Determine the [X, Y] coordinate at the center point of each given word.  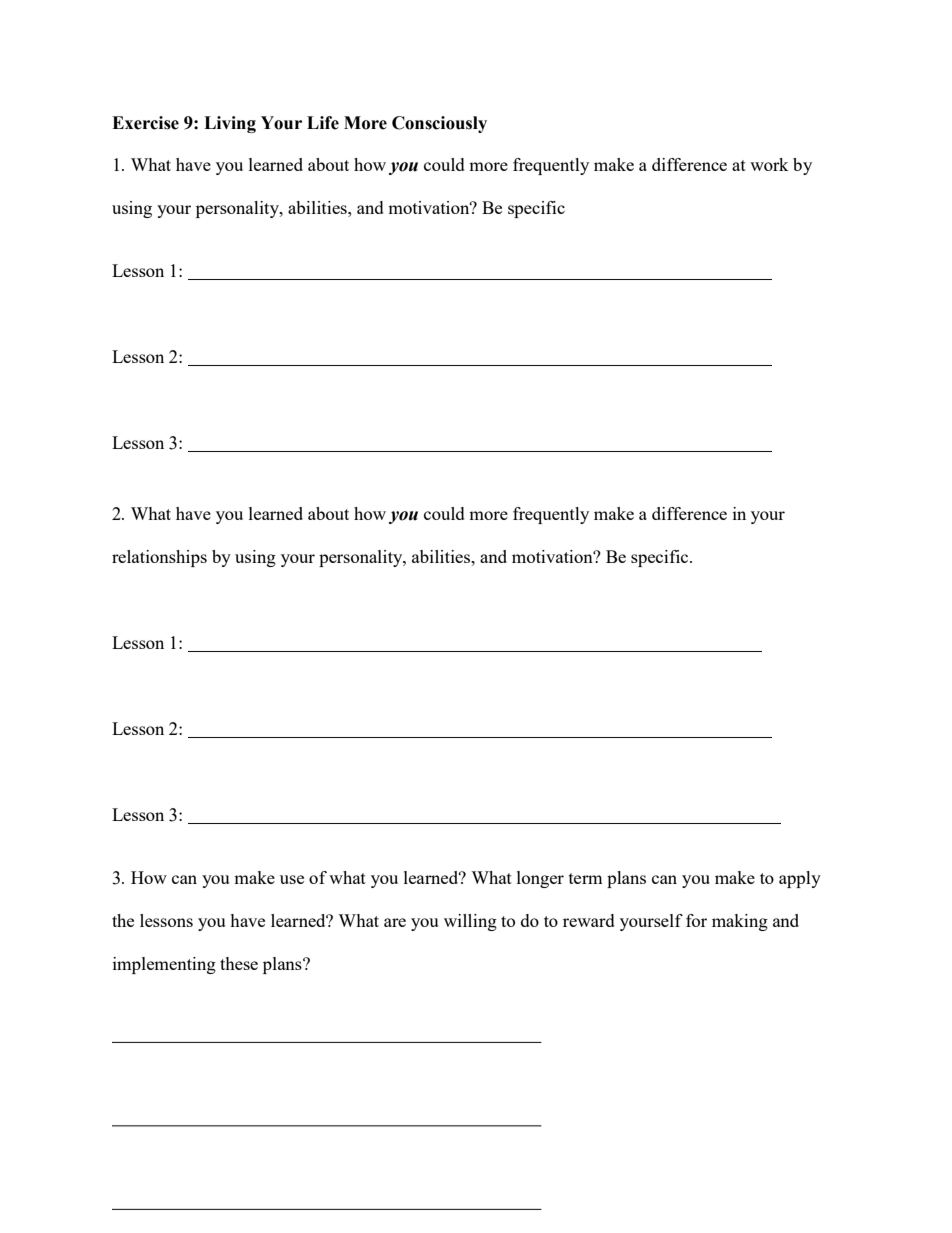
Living [230, 124]
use [292, 879]
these [239, 963]
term [586, 878]
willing [470, 922]
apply [800, 879]
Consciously [439, 124]
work [769, 164]
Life [323, 123]
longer [540, 879]
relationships [159, 558]
